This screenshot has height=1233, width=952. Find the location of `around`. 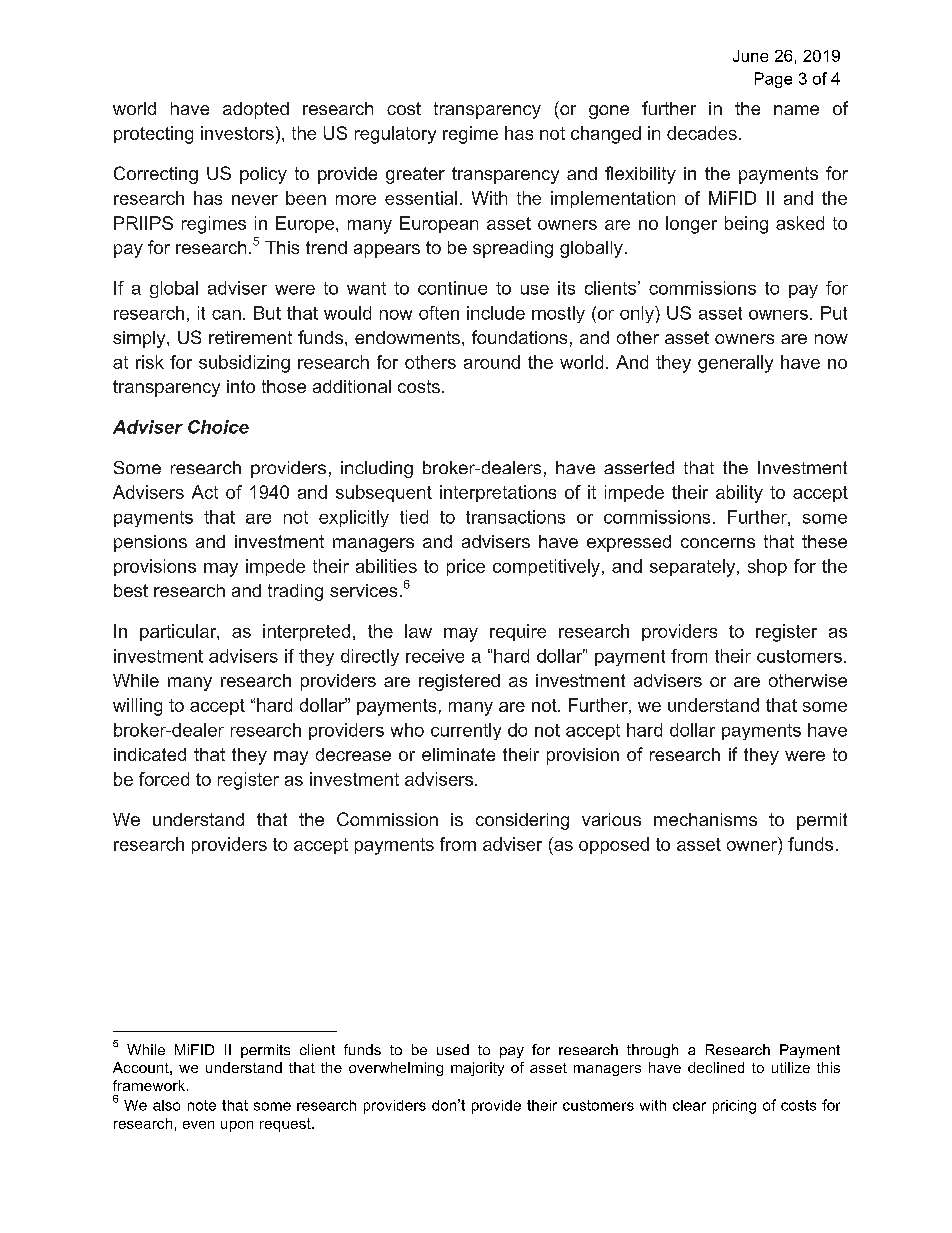

around is located at coordinates (492, 362).
